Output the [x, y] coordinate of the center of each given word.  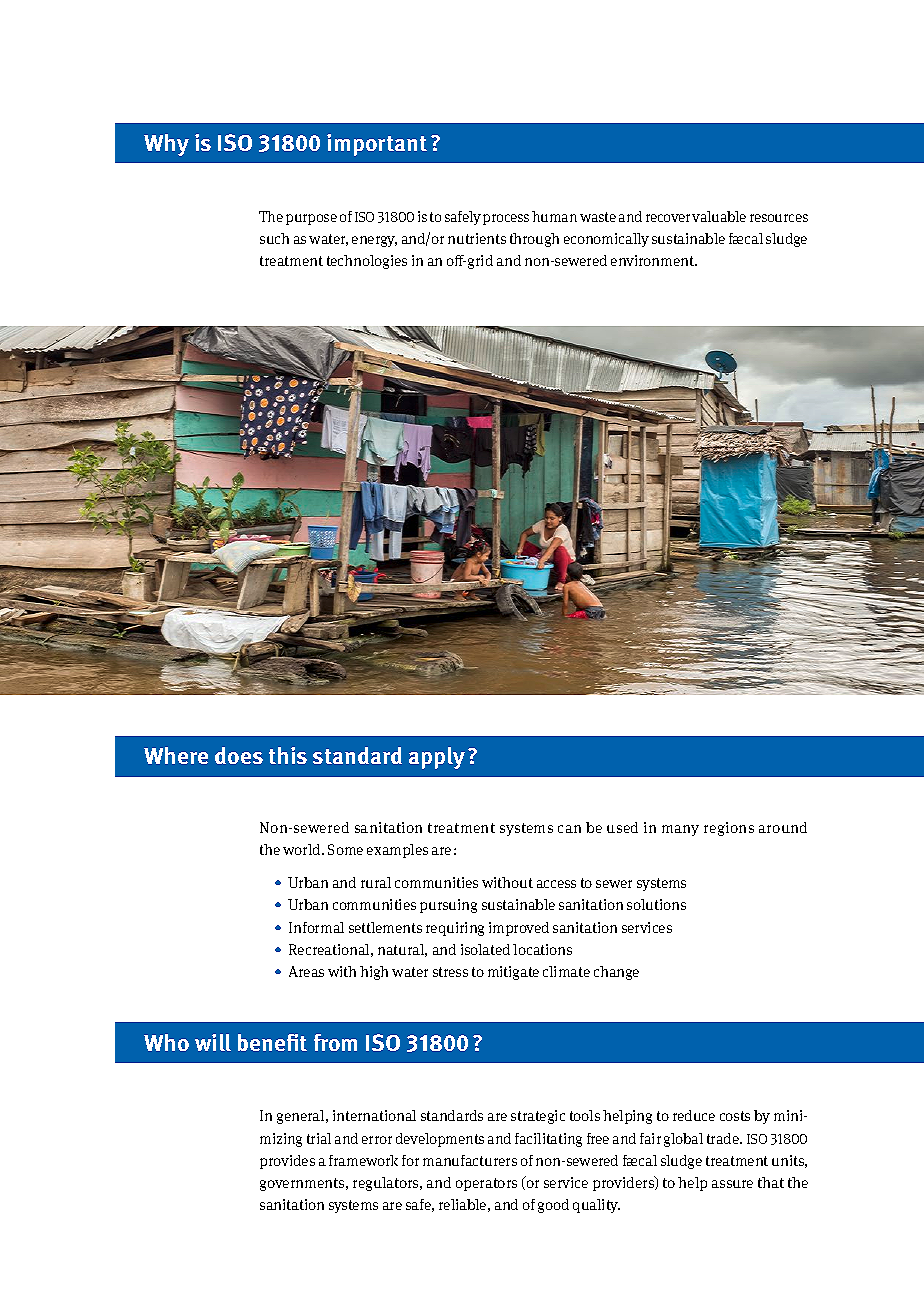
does [239, 755]
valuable [719, 216]
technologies [367, 262]
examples [397, 851]
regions [729, 829]
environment [653, 260]
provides [287, 1162]
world [303, 849]
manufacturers [470, 1160]
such [274, 238]
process [506, 219]
